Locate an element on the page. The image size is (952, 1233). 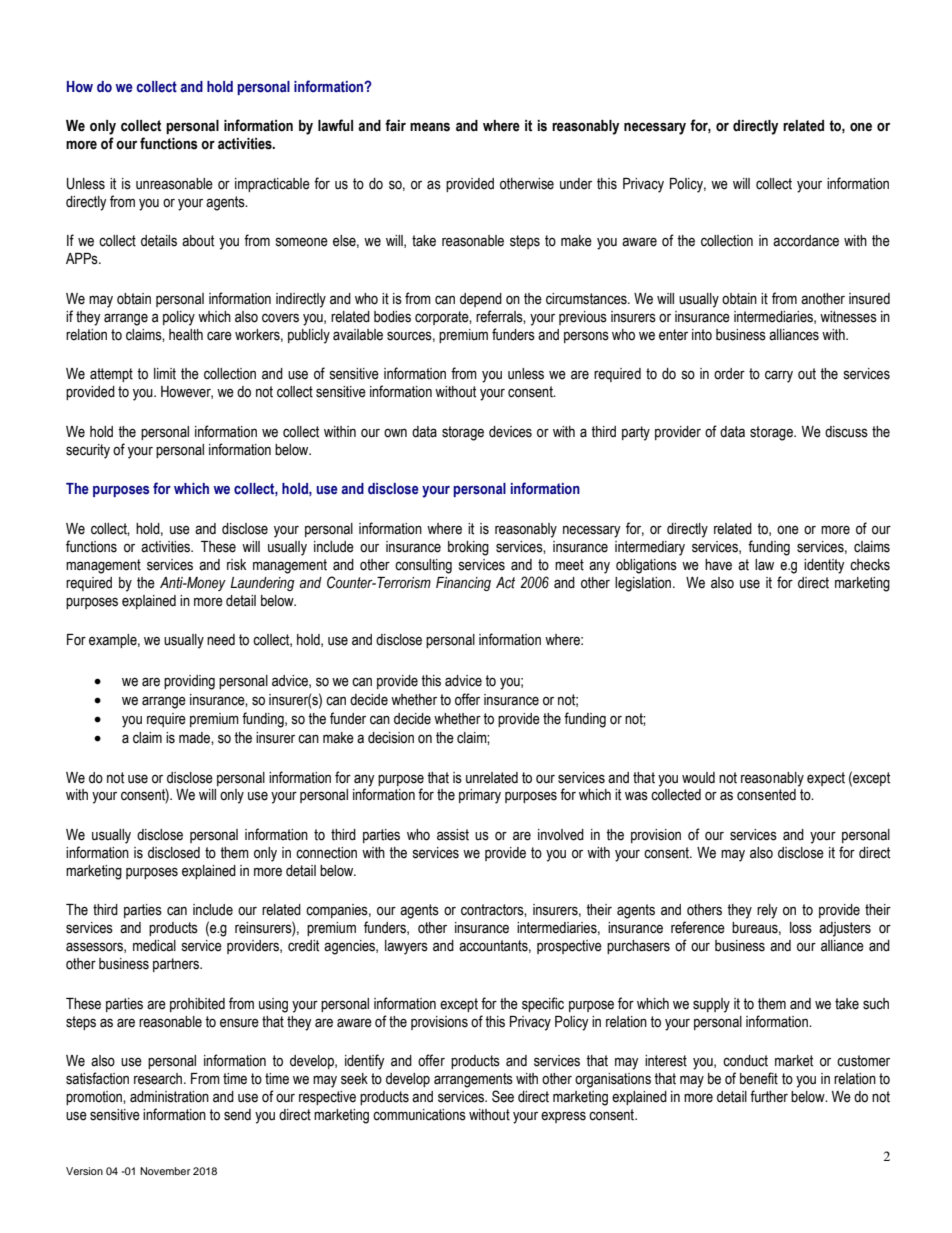
means is located at coordinates (430, 127).
